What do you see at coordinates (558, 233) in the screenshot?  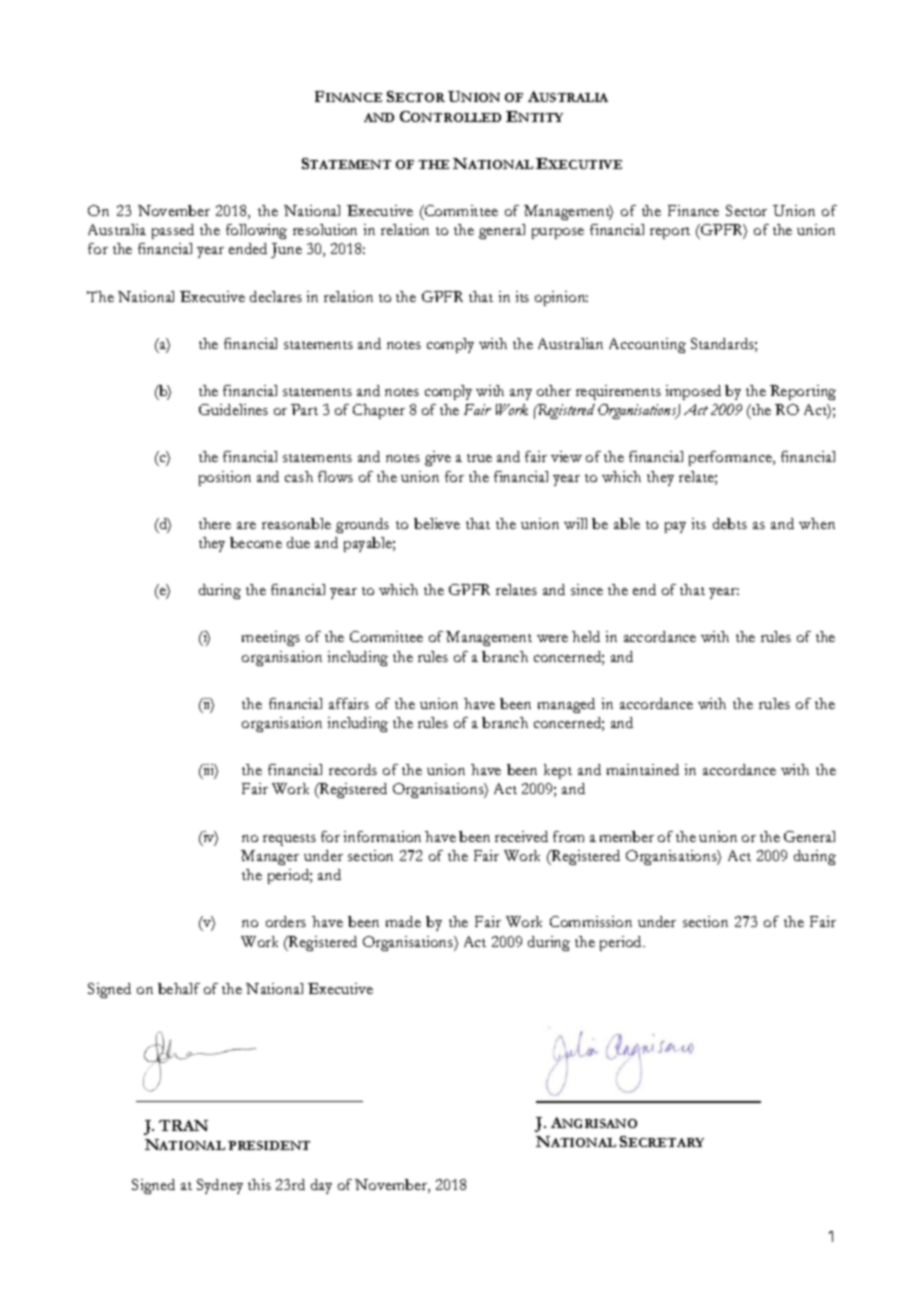 I see `purpose` at bounding box center [558, 233].
